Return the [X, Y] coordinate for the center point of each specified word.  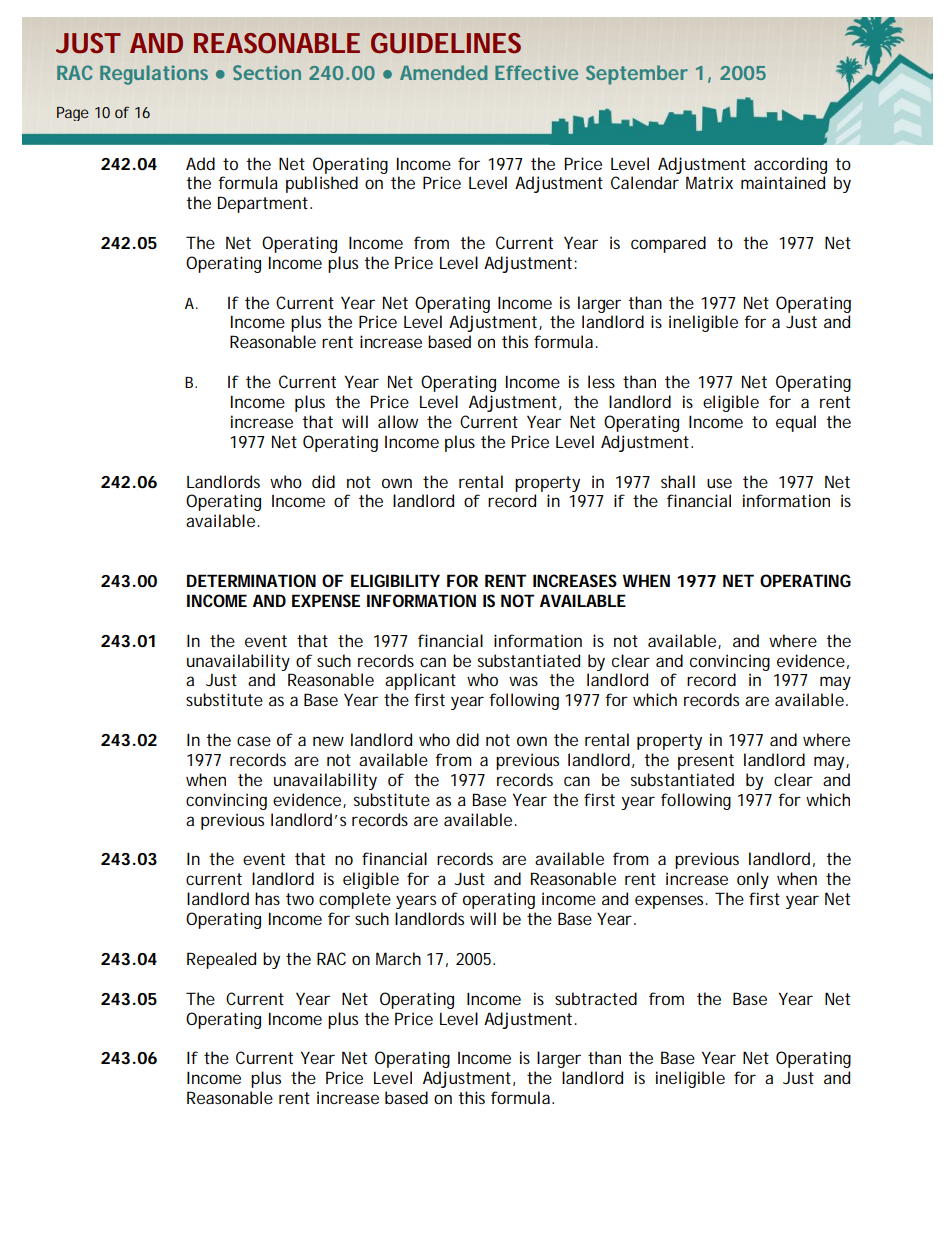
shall [678, 481]
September [636, 75]
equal [796, 423]
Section [267, 72]
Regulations [154, 75]
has [267, 898]
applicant [420, 681]
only [753, 880]
